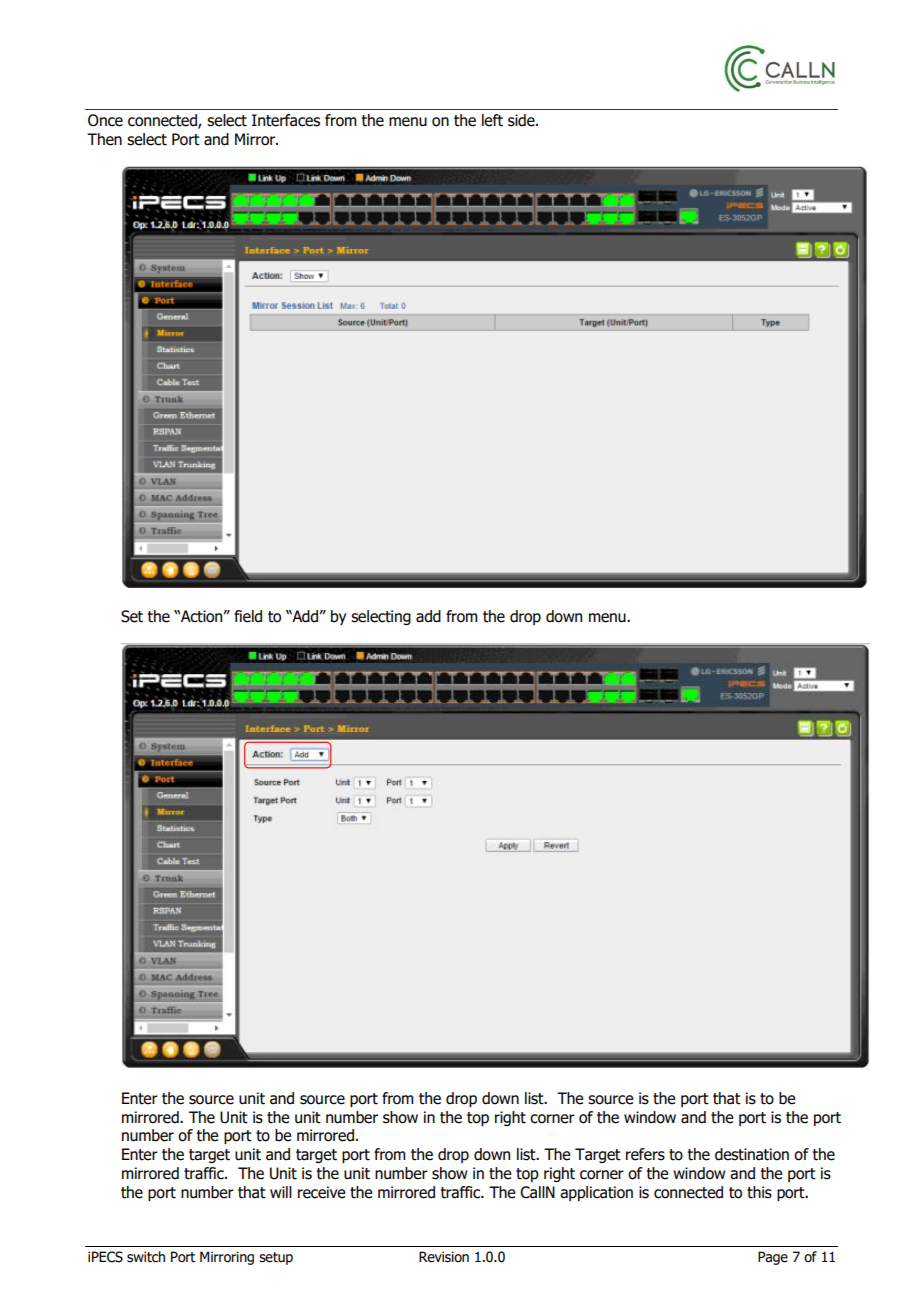 The width and height of the image is (924, 1308). What do you see at coordinates (522, 120) in the image?
I see `side` at bounding box center [522, 120].
